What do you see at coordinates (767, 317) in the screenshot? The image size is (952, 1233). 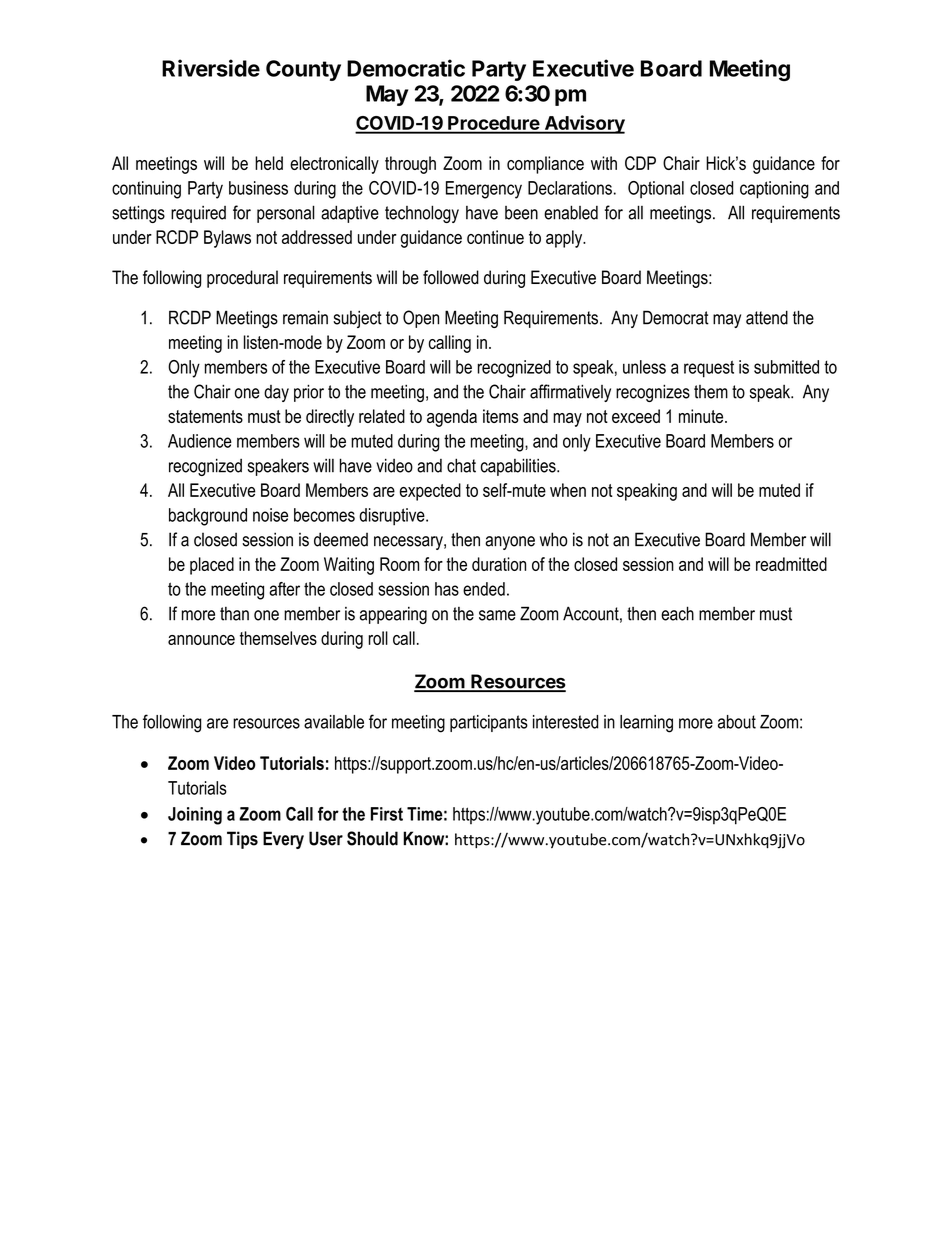 I see `attend` at bounding box center [767, 317].
